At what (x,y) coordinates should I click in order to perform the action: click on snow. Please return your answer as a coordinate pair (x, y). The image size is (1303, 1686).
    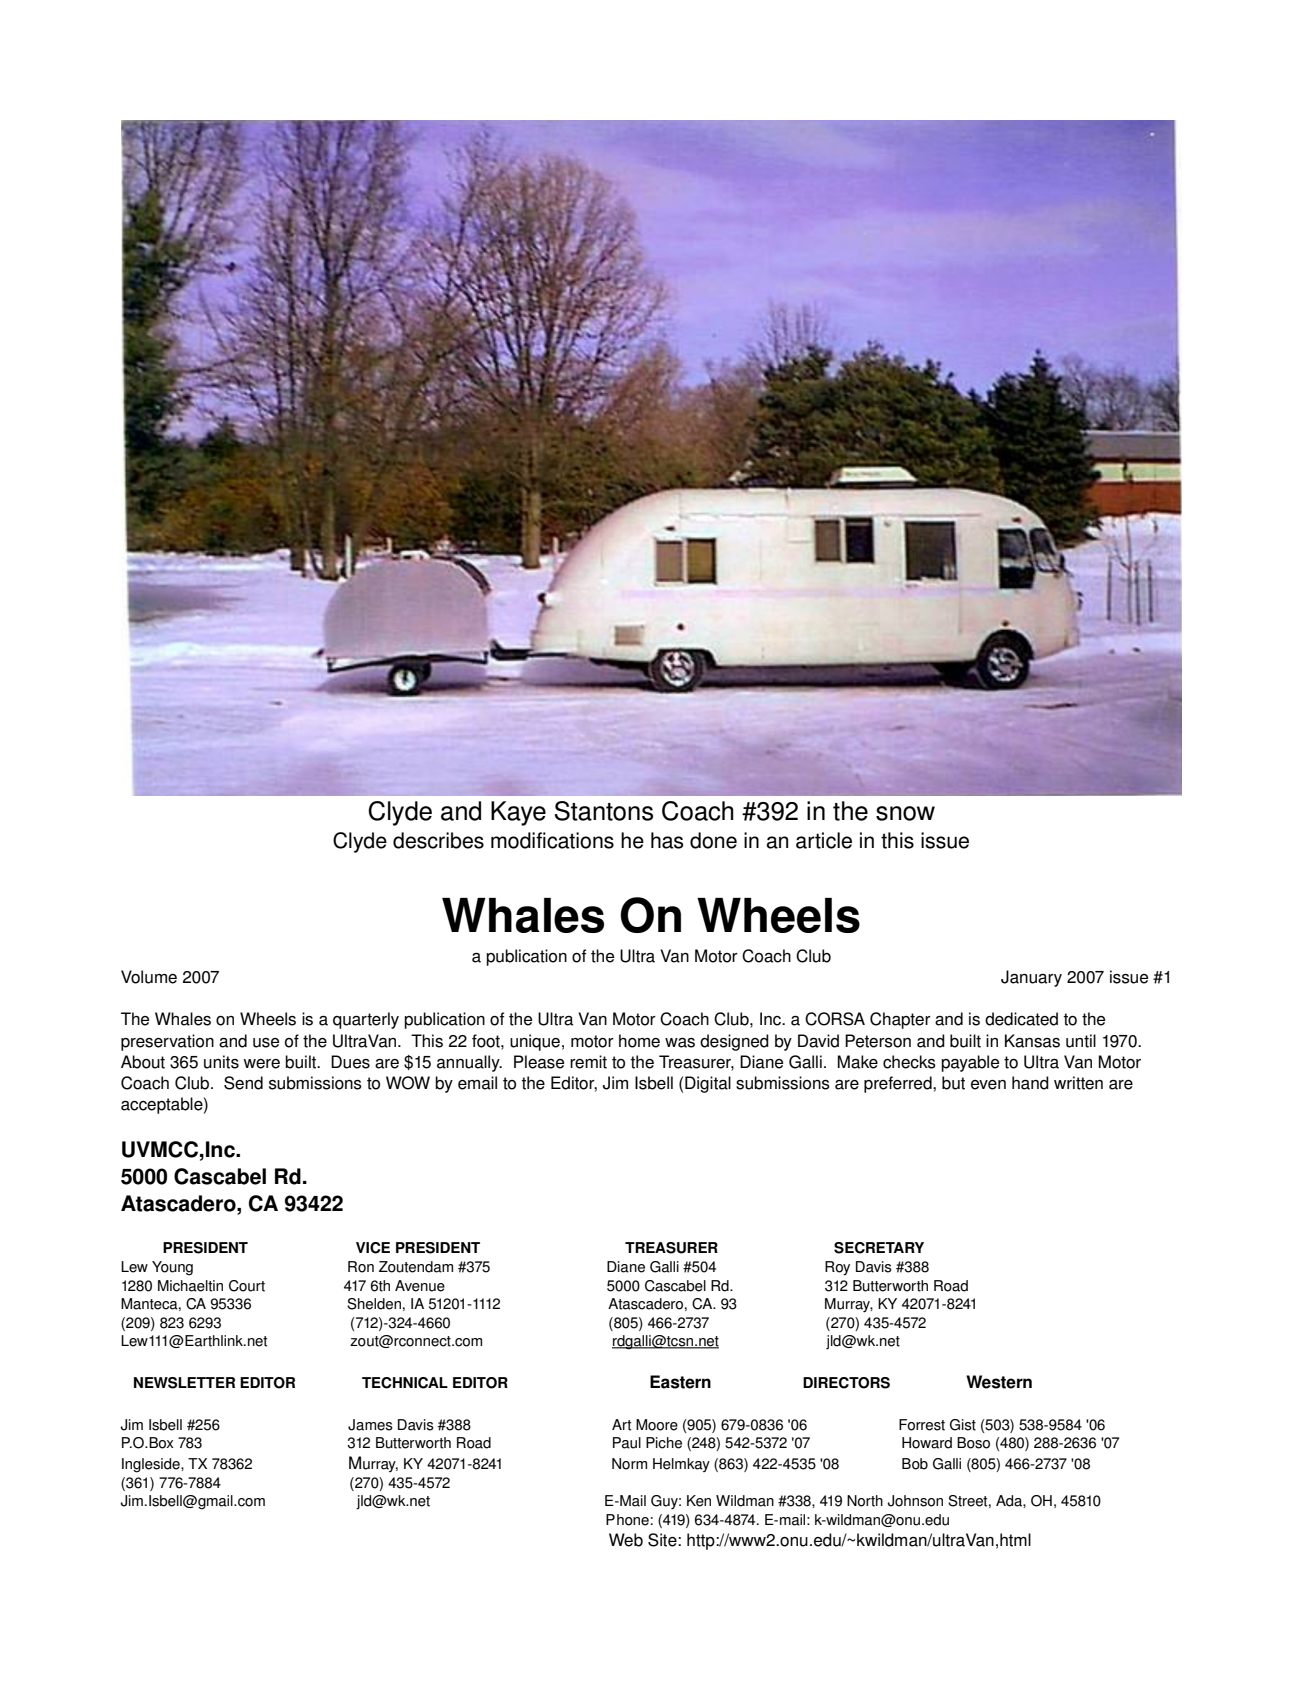
    Looking at the image, I should click on (905, 813).
